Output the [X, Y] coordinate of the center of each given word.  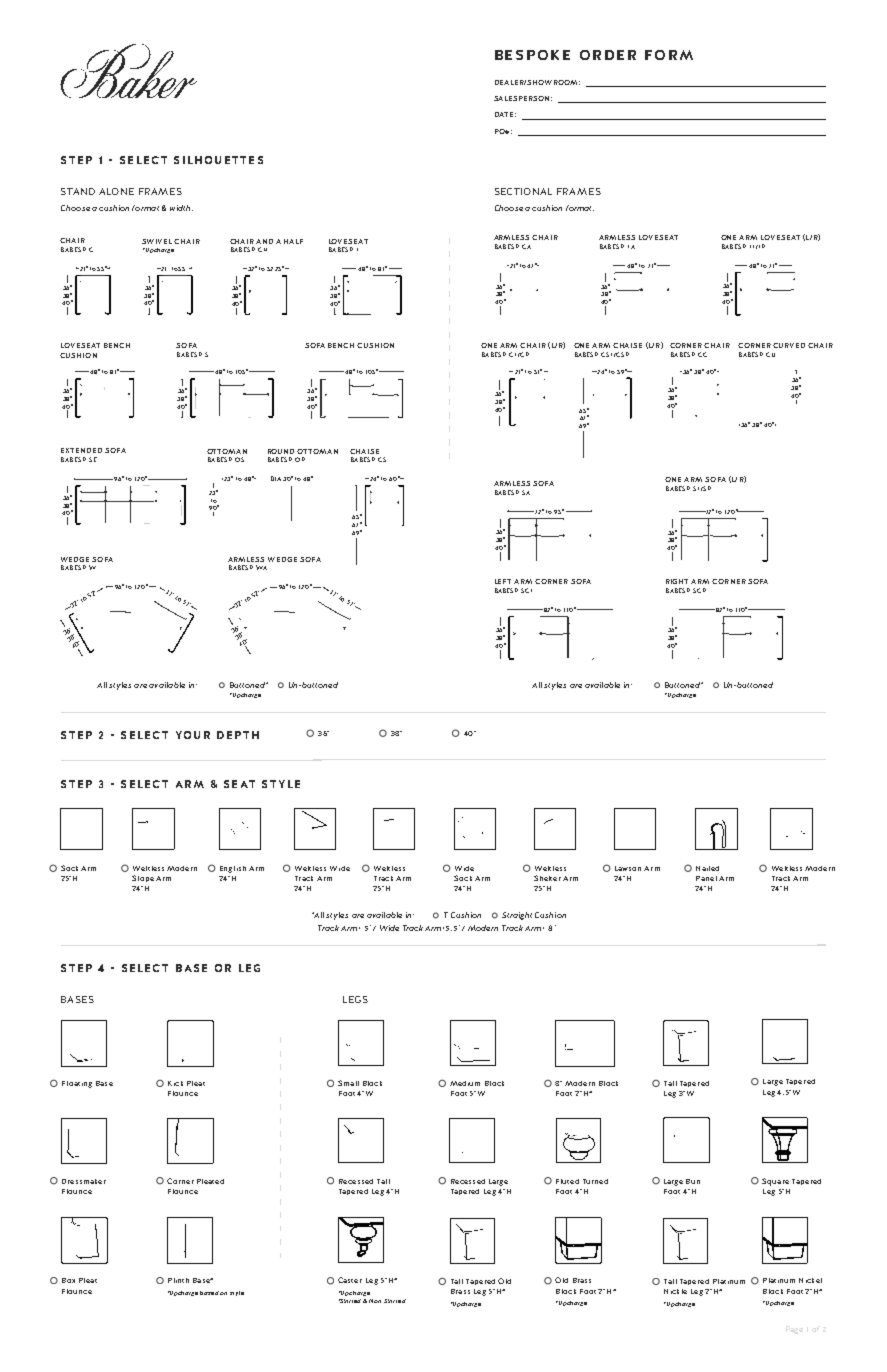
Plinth [178, 1280]
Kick [175, 1083]
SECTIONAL [523, 191]
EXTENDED [81, 450]
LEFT [503, 581]
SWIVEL [157, 241]
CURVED [789, 345]
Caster [350, 1280]
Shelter [547, 878]
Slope [143, 878]
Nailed [707, 868]
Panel [706, 878]
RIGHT [677, 581]
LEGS [355, 999]
